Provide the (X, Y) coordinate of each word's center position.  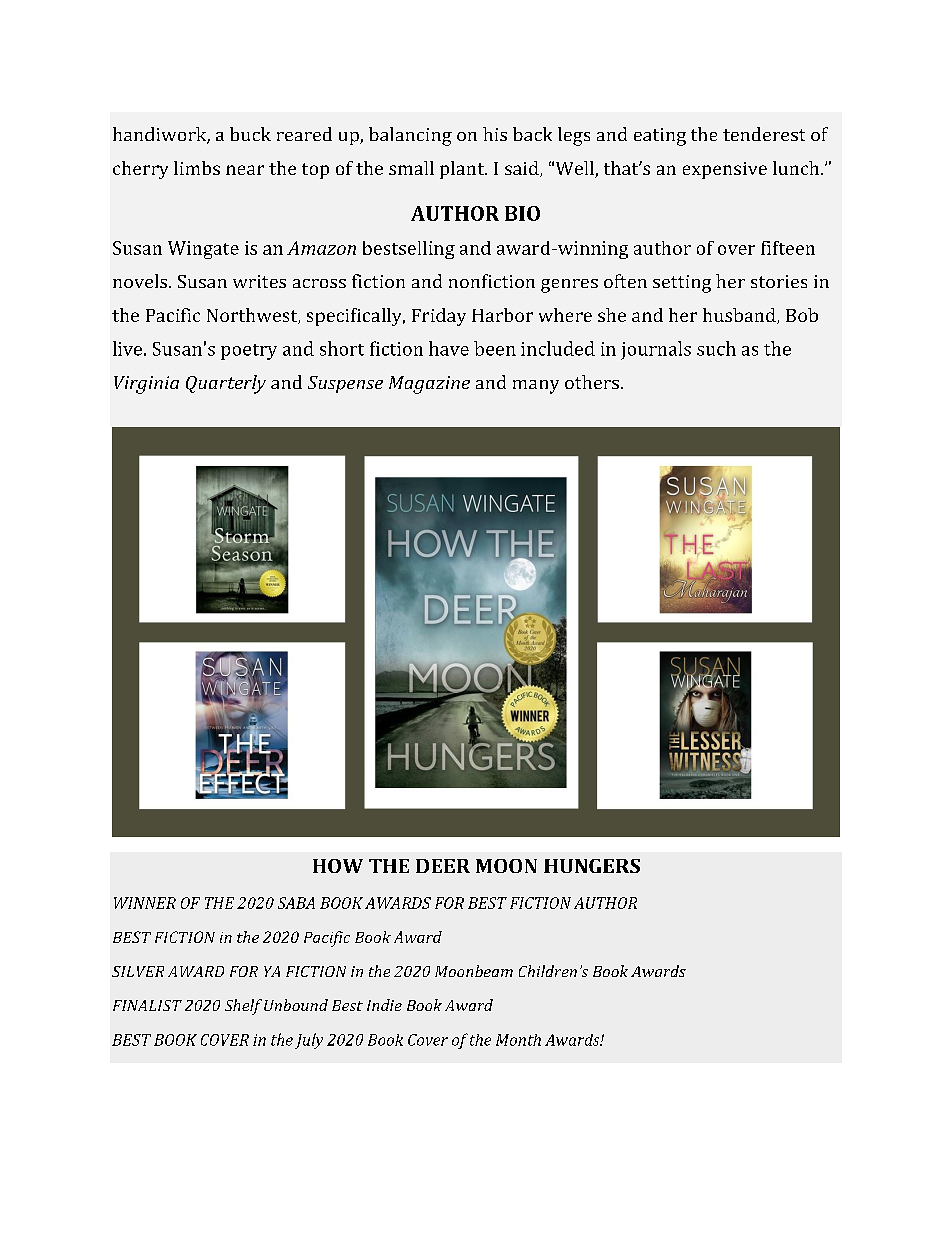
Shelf (243, 1007)
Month (518, 1040)
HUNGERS (592, 866)
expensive (725, 170)
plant (463, 170)
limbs (197, 168)
